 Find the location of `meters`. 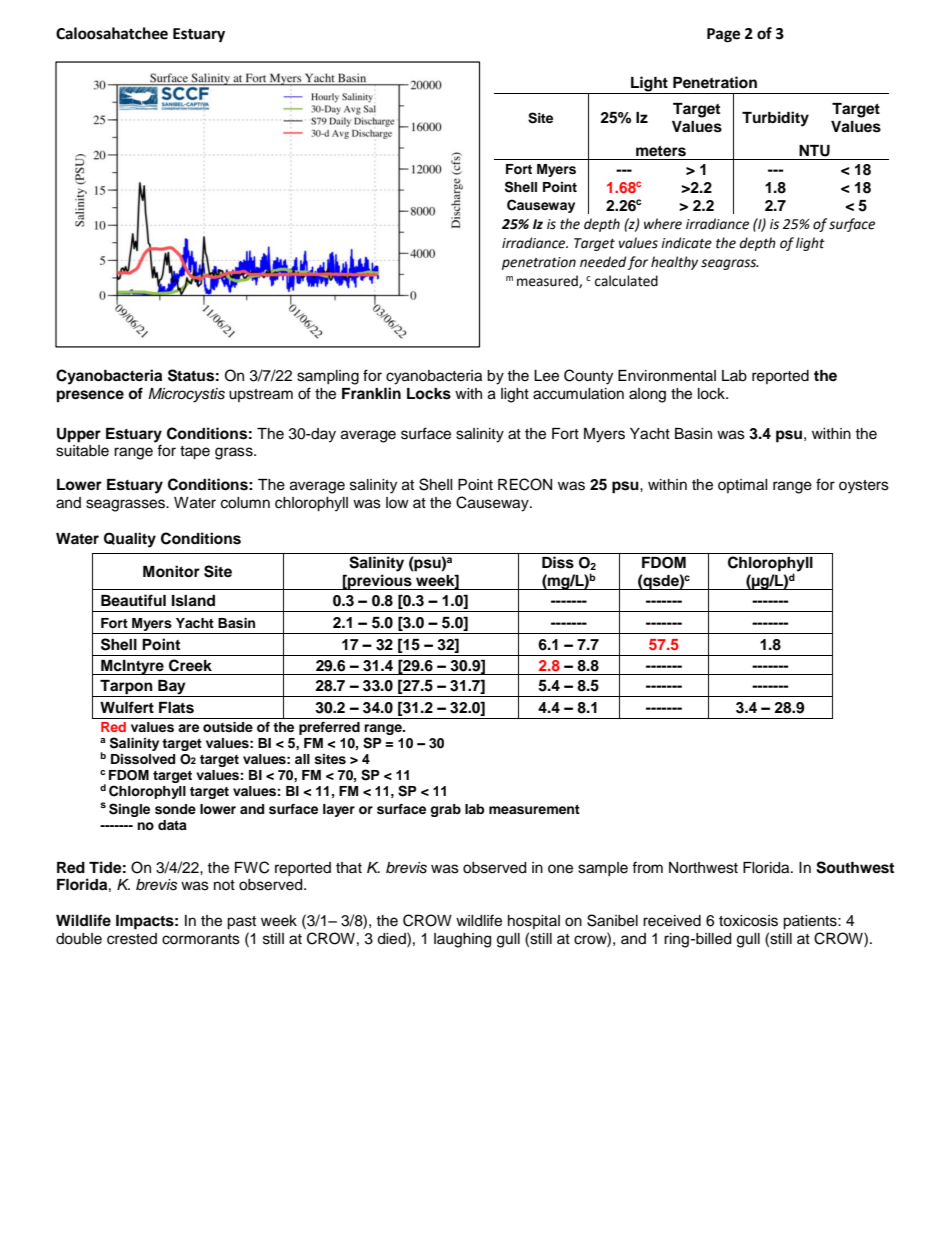

meters is located at coordinates (661, 151).
